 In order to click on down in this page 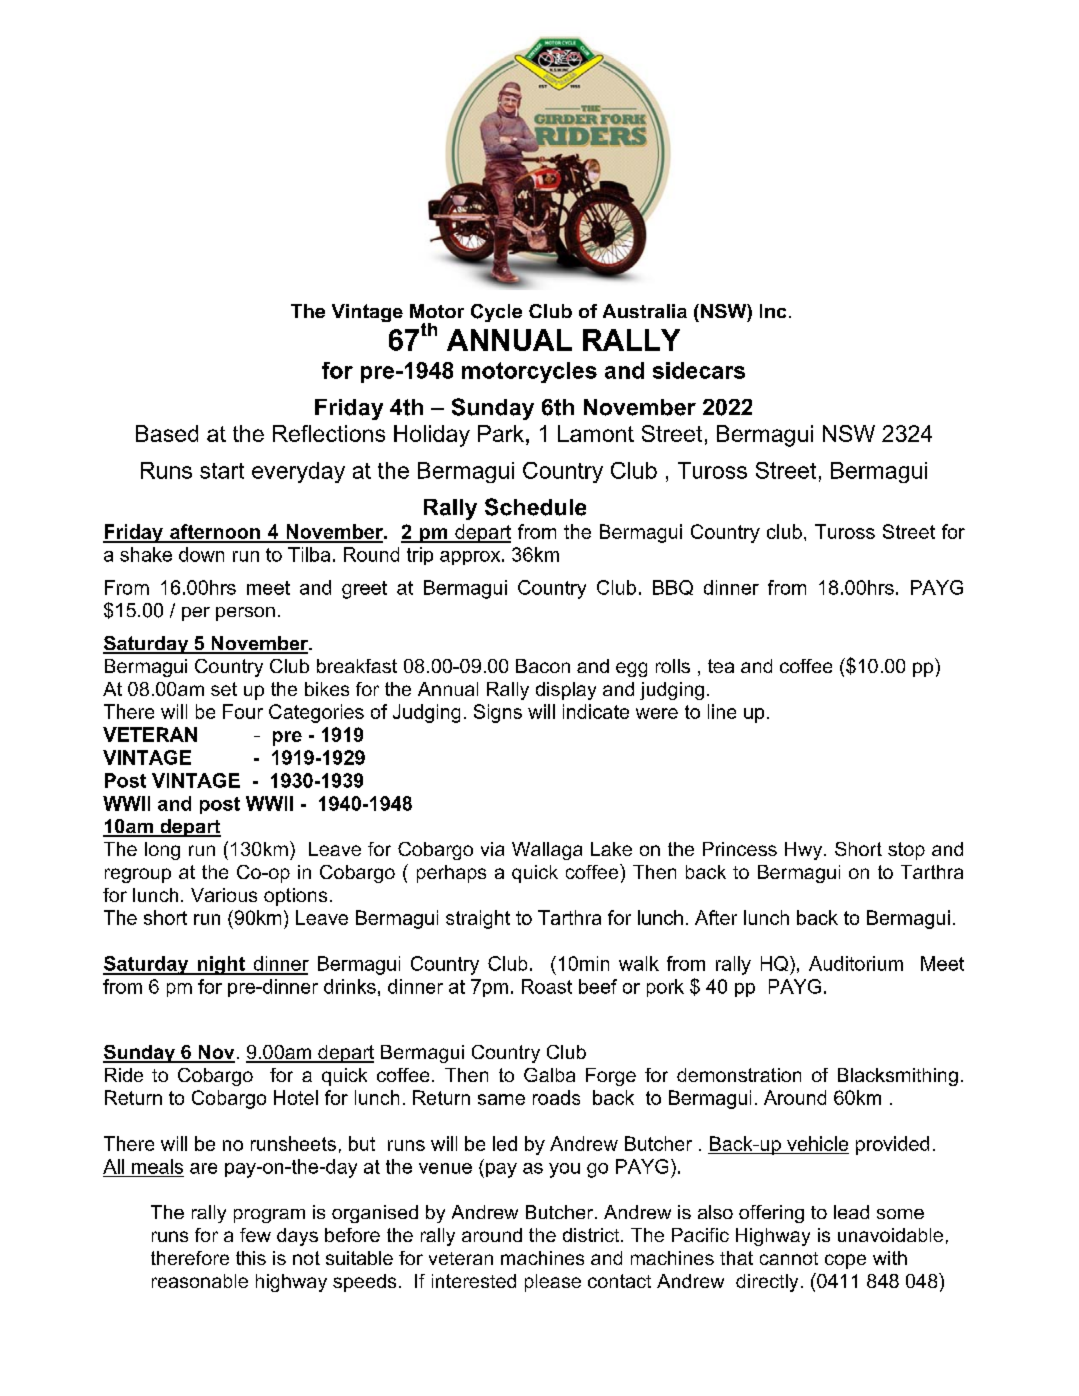, I will do `click(201, 554)`.
